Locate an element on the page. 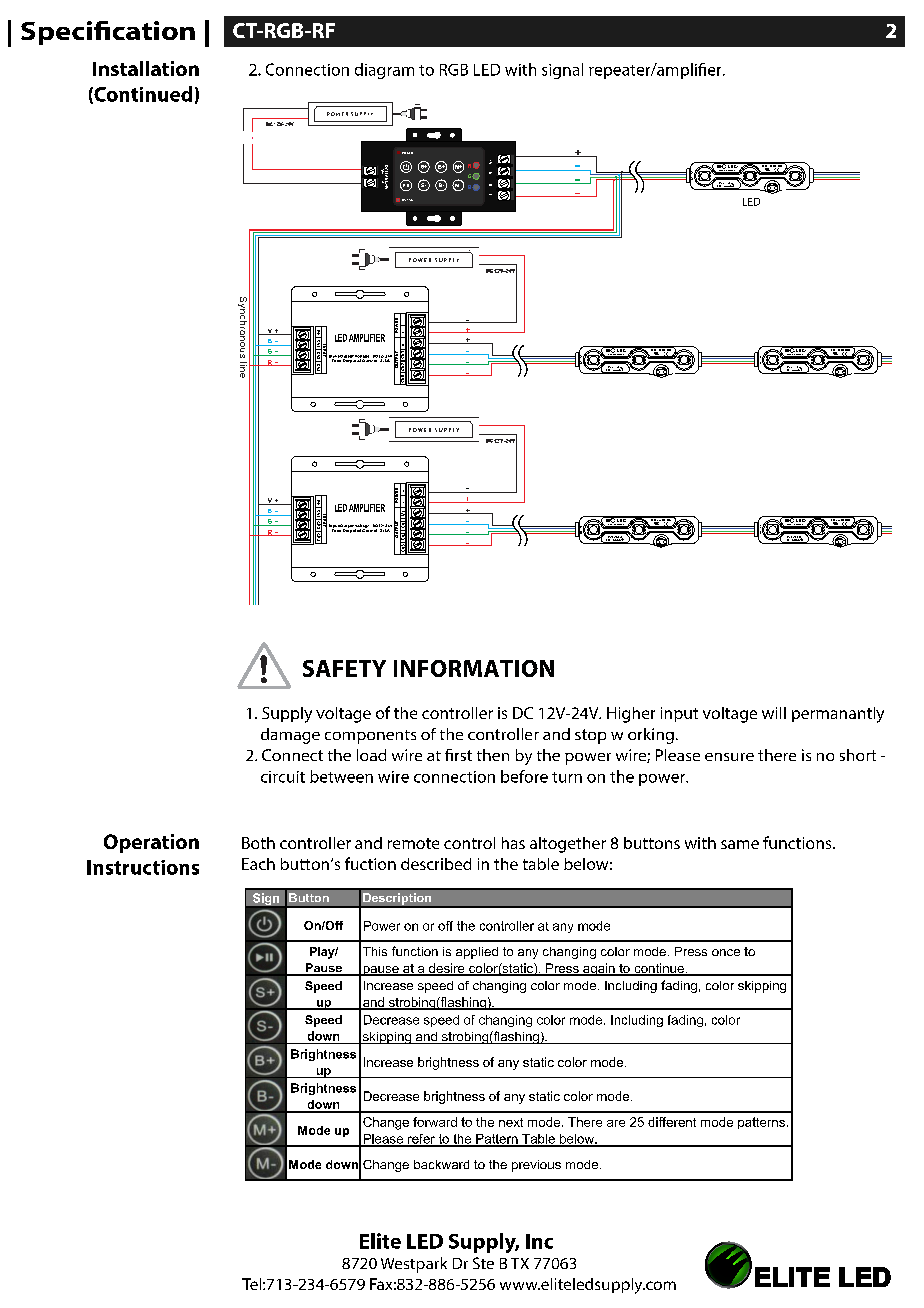 Image resolution: width=924 pixels, height=1308 pixels. will is located at coordinates (774, 713).
